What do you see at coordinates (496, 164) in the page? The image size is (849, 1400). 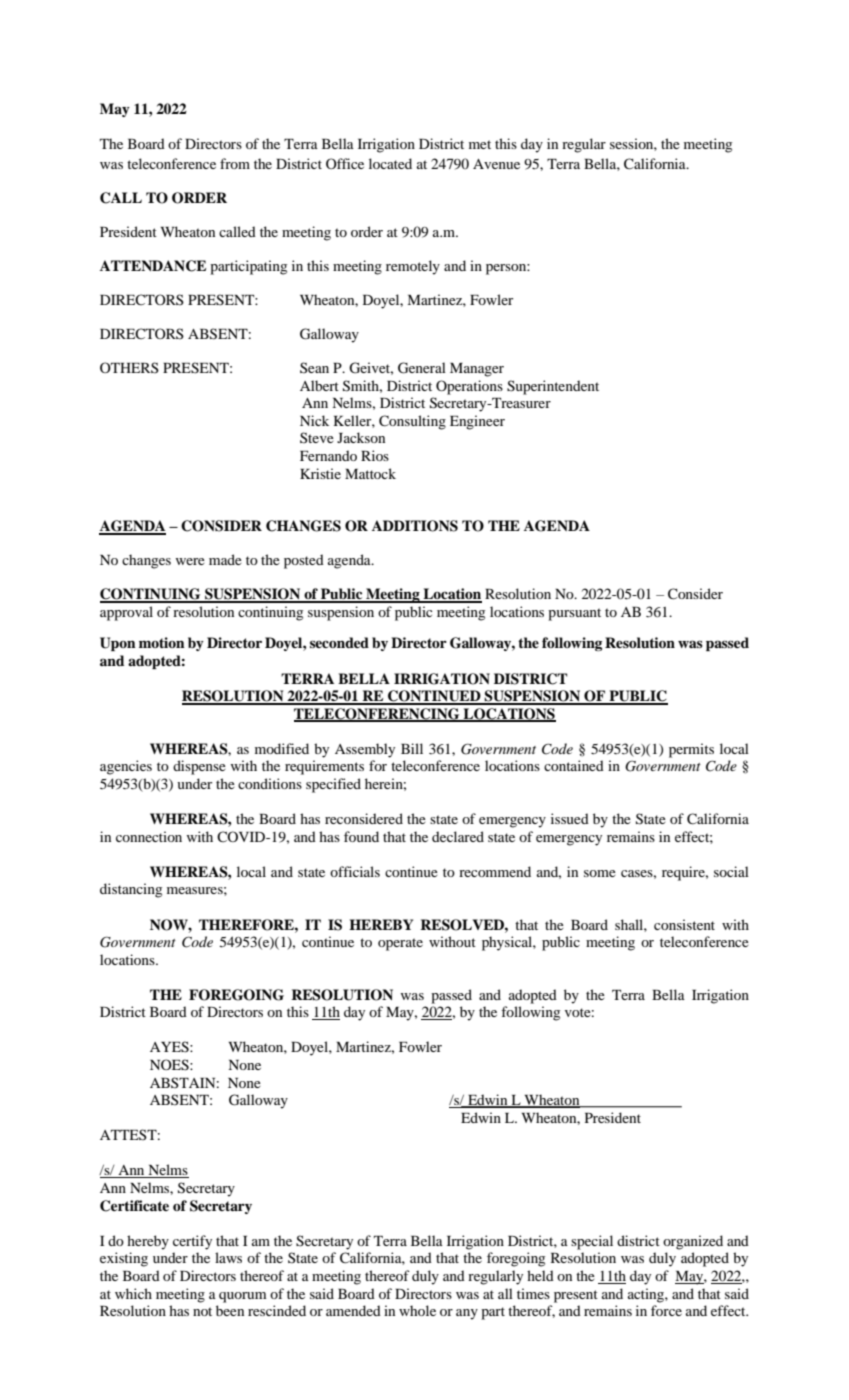 I see `Avenue` at bounding box center [496, 164].
